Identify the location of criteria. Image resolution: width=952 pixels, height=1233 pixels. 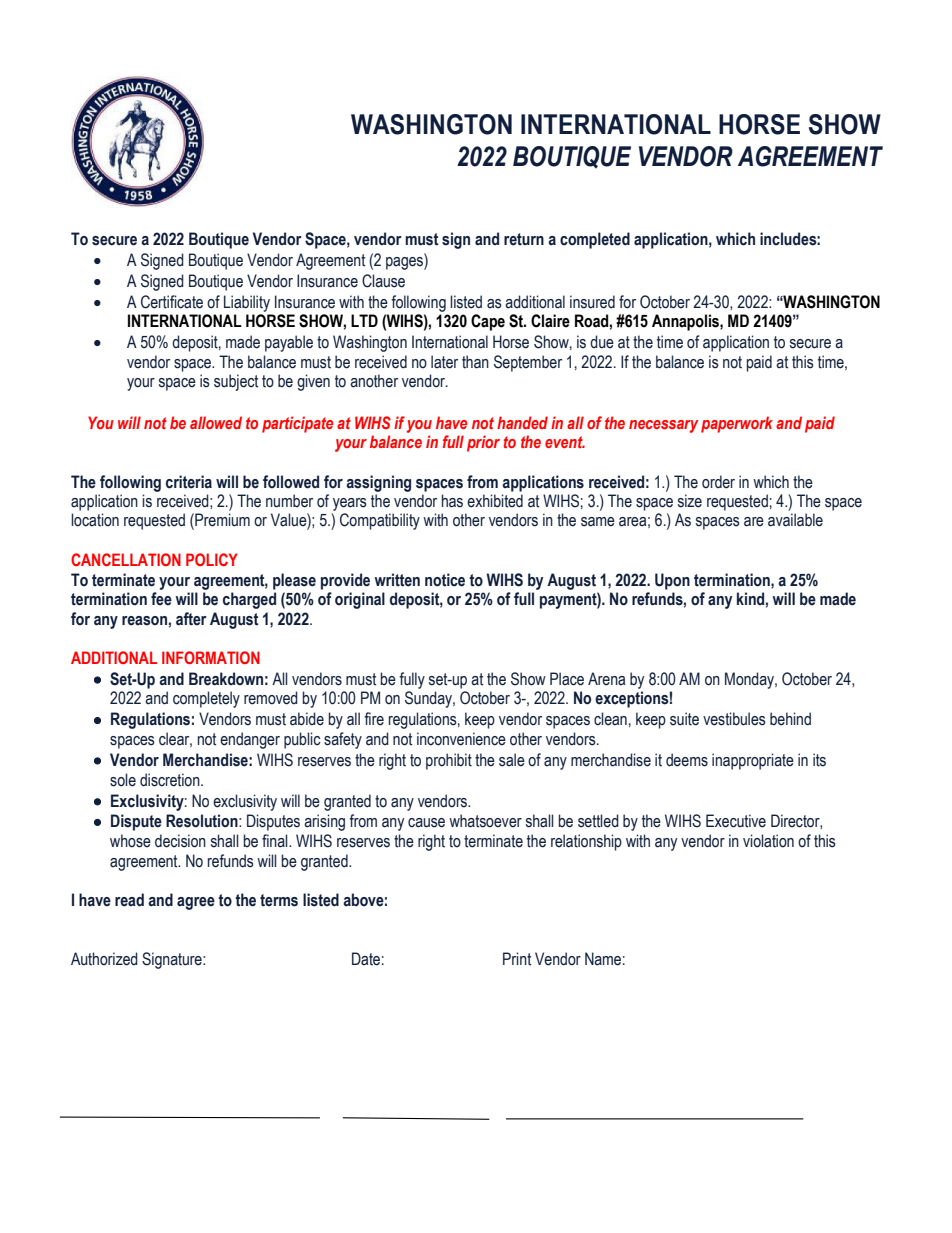
(189, 482).
